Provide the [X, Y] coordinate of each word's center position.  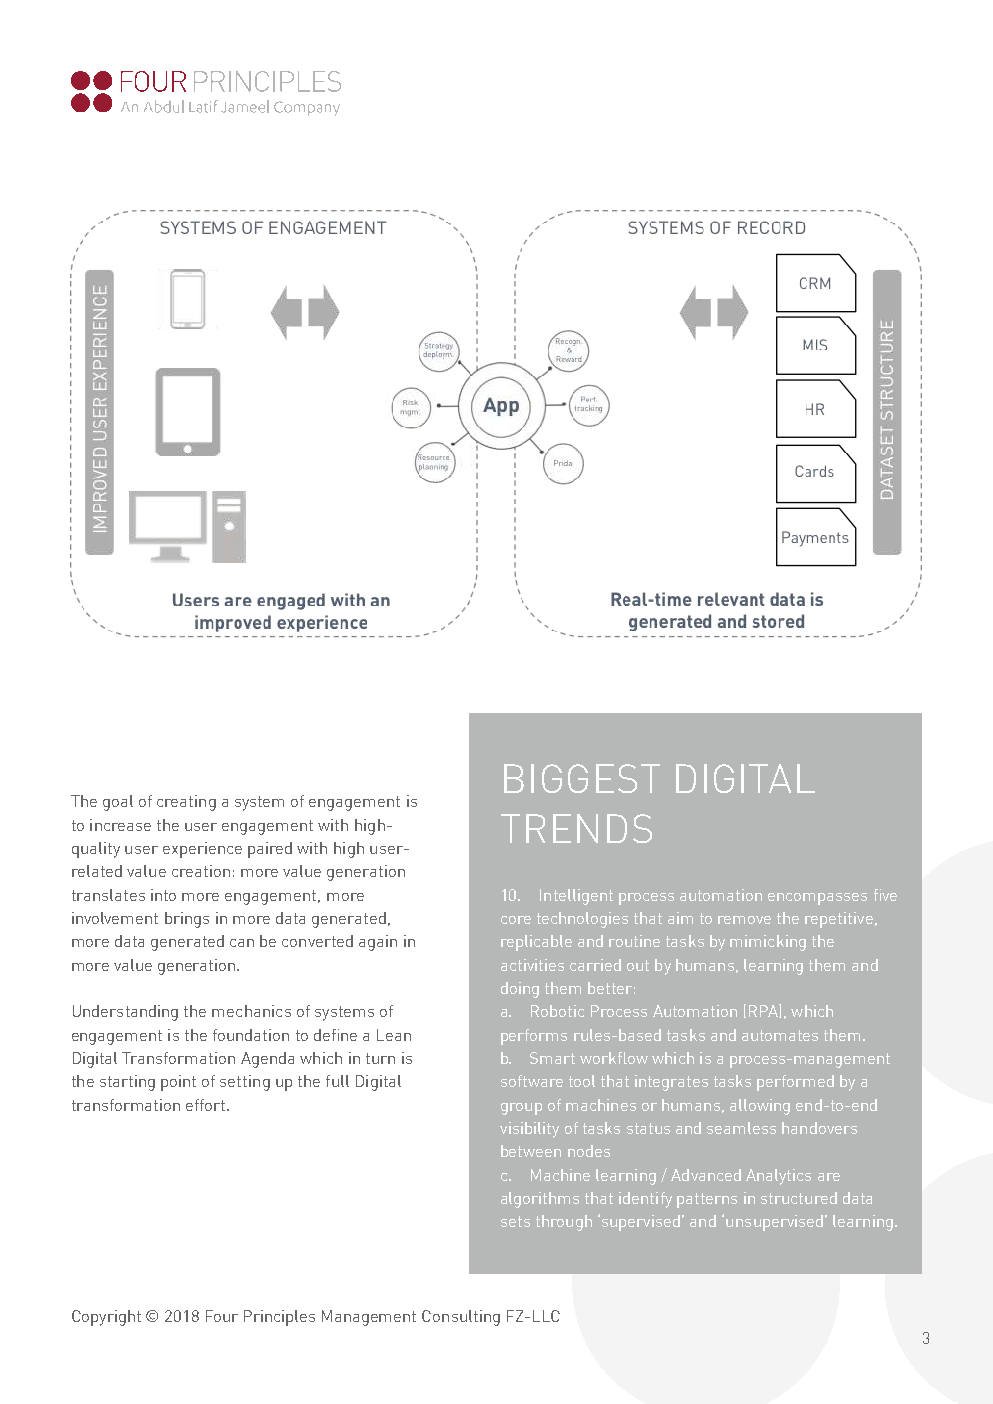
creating [186, 803]
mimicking [768, 943]
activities [532, 965]
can [242, 943]
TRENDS [576, 828]
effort [207, 1105]
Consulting [461, 1318]
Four [222, 1316]
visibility [529, 1130]
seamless [741, 1128]
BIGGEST [582, 778]
